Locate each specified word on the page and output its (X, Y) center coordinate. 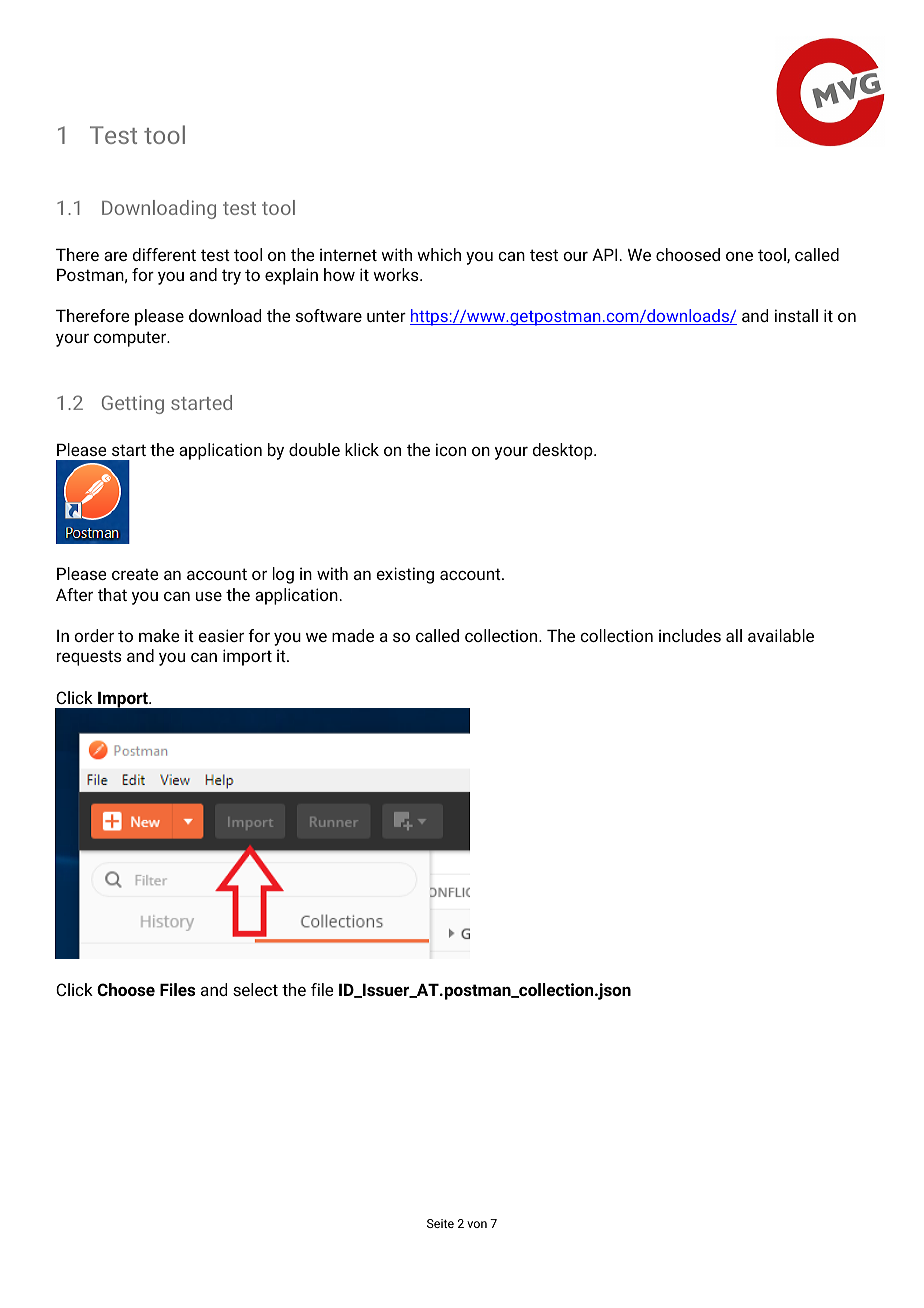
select (255, 989)
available (781, 635)
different (164, 254)
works (397, 274)
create (135, 574)
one (739, 256)
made (353, 635)
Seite (440, 1223)
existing (405, 575)
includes (690, 635)
